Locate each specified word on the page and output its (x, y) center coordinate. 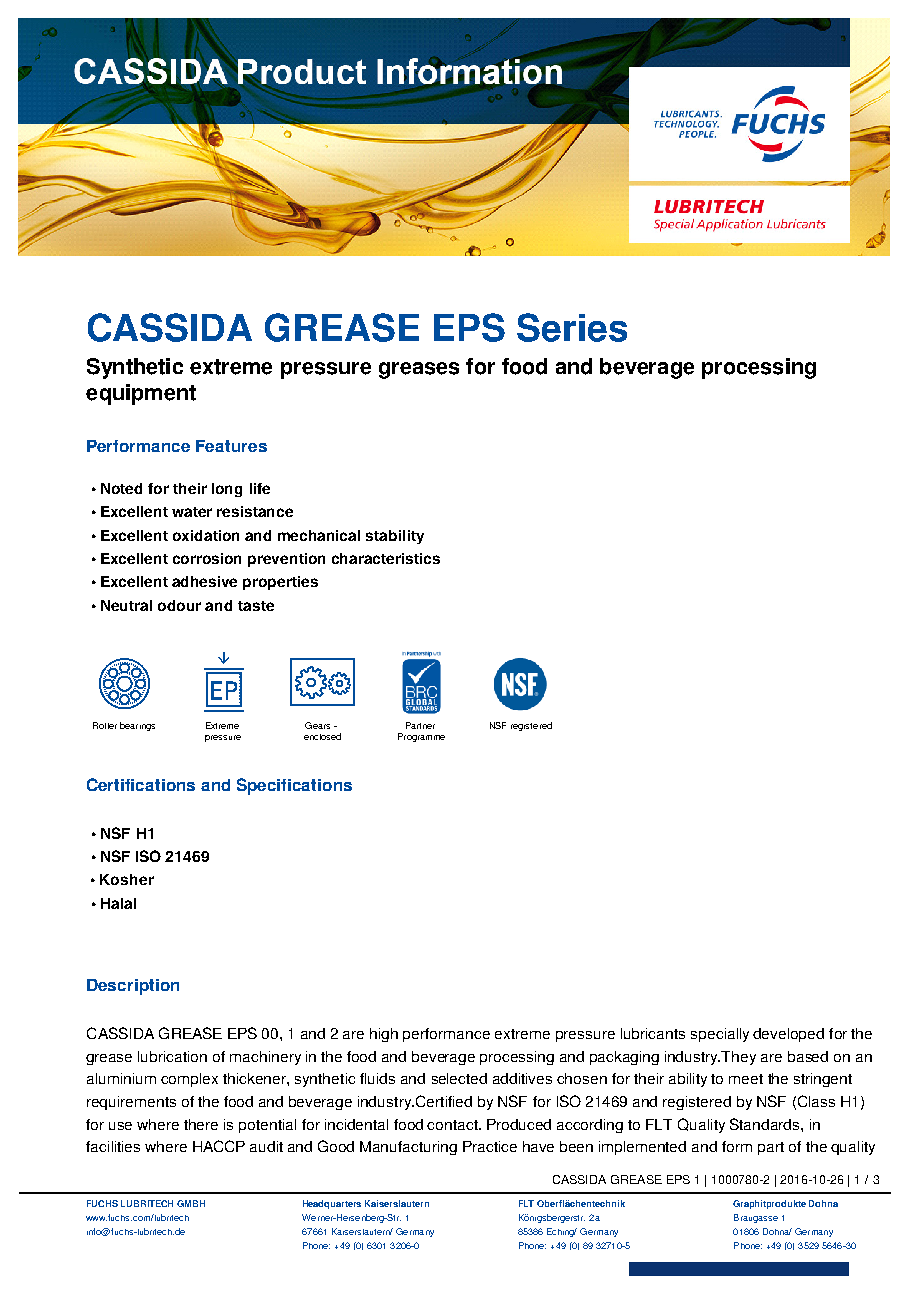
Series (572, 327)
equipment (141, 394)
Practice (490, 1146)
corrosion (207, 558)
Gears (317, 725)
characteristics (386, 558)
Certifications (141, 784)
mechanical (319, 535)
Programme (421, 737)
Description (133, 987)
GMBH (191, 1203)
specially (720, 1035)
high (384, 1035)
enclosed (322, 736)
